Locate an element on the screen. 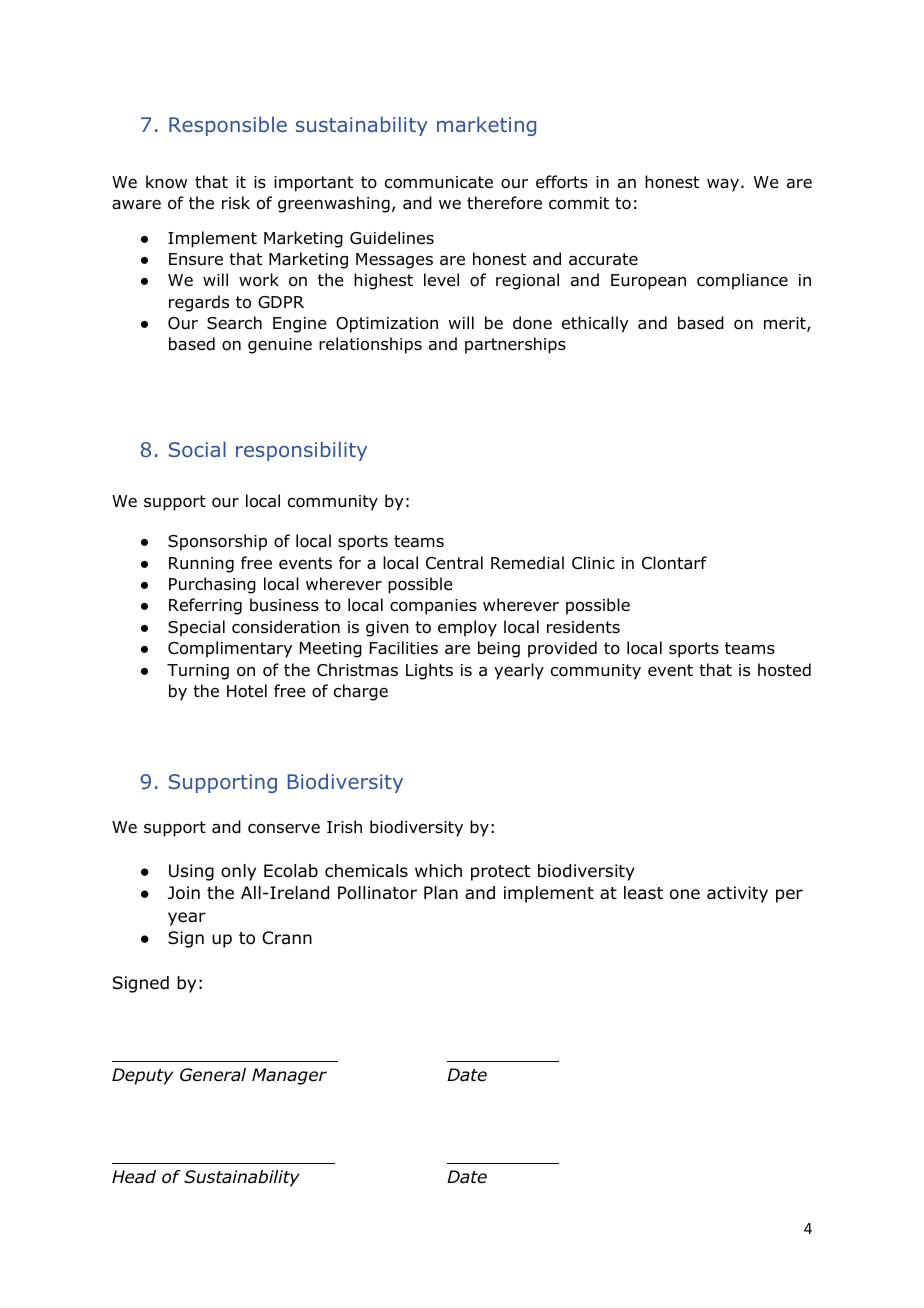 The image size is (924, 1308). General is located at coordinates (213, 1075).
